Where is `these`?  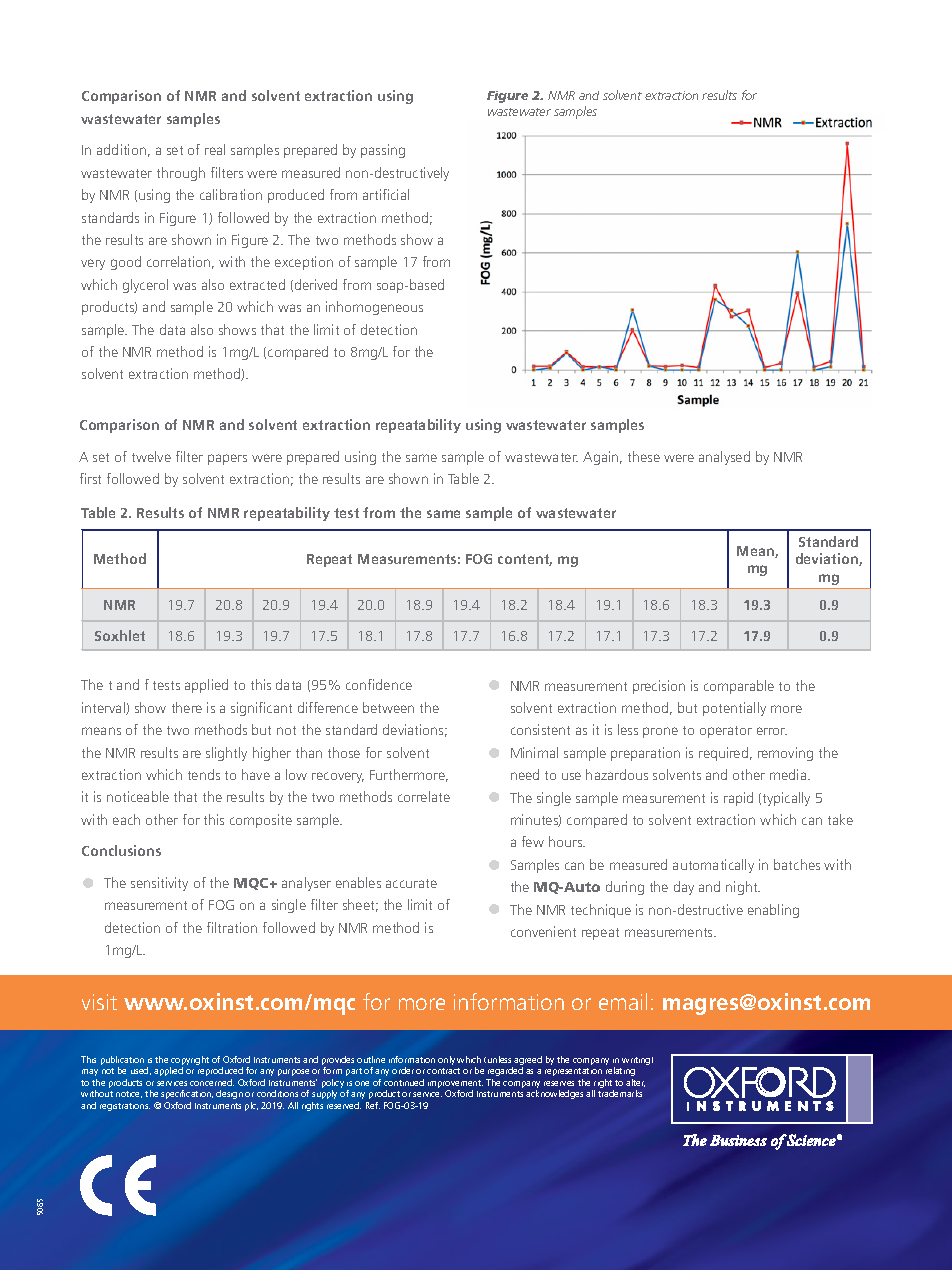 these is located at coordinates (644, 456).
